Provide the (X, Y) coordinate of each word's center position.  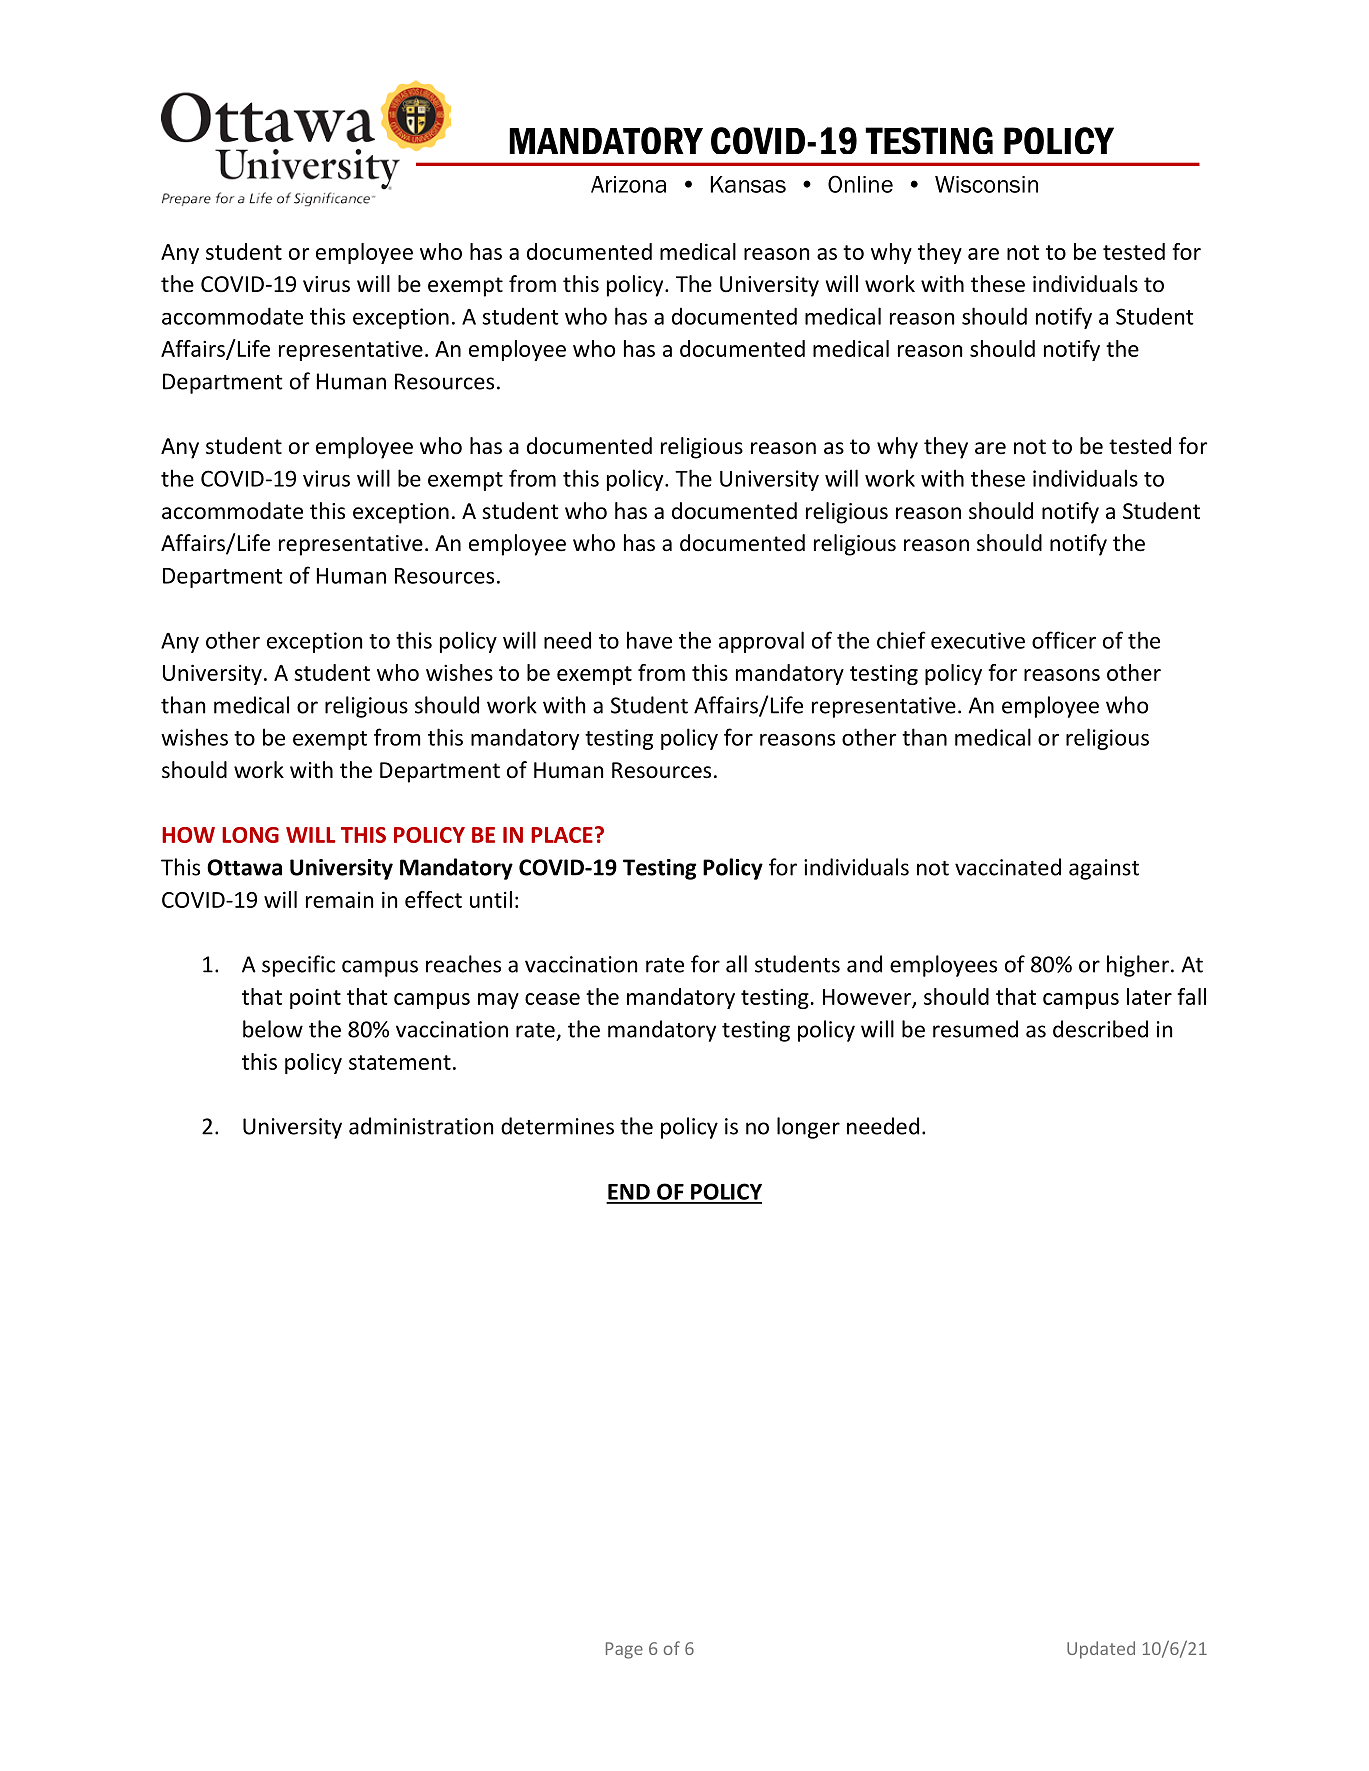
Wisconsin (986, 184)
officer (1064, 640)
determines (557, 1126)
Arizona (628, 184)
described (1100, 1029)
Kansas (748, 184)
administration (421, 1126)
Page (624, 1650)
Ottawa (244, 867)
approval (761, 642)
